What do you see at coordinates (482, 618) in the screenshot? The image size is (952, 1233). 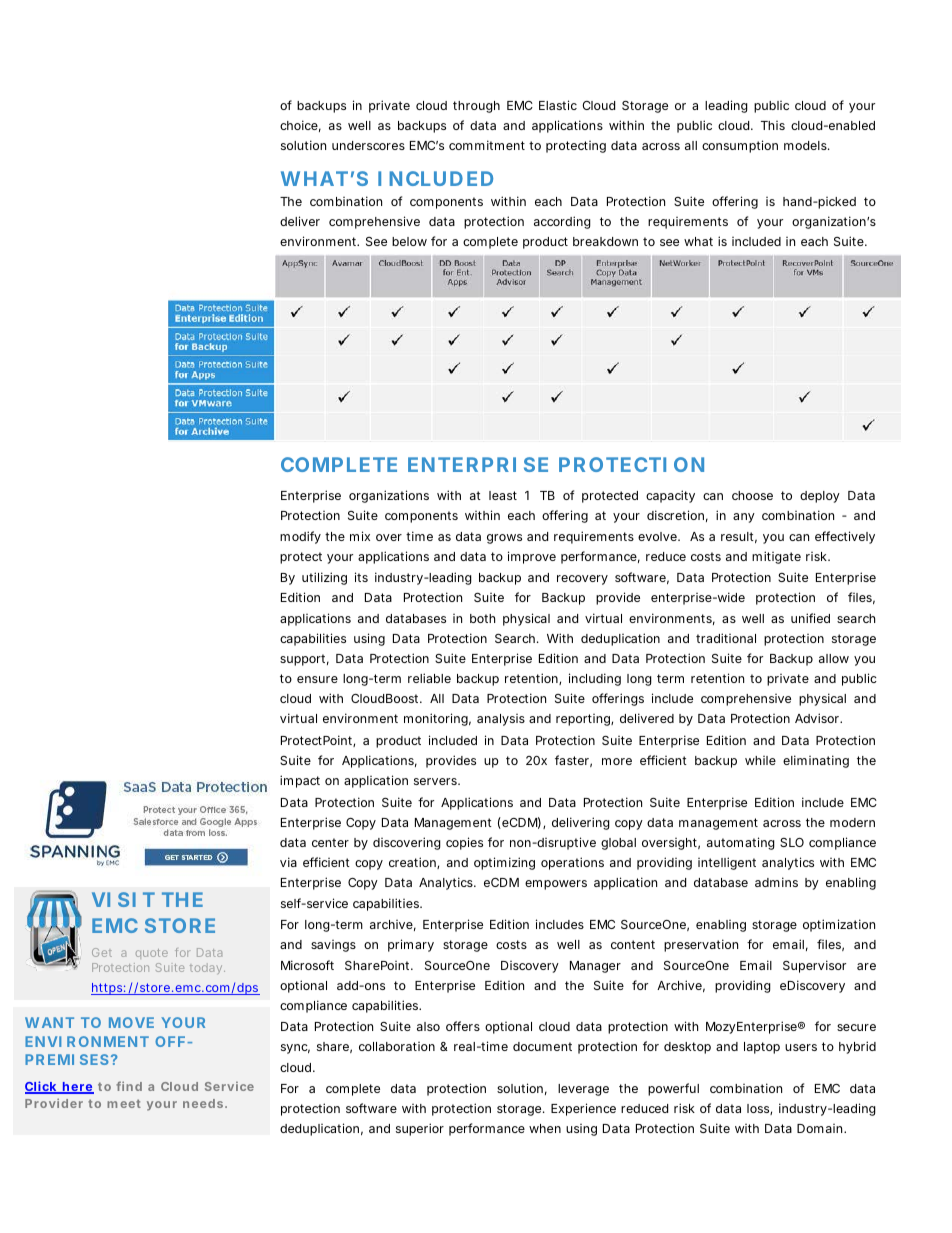 I see `both` at bounding box center [482, 618].
